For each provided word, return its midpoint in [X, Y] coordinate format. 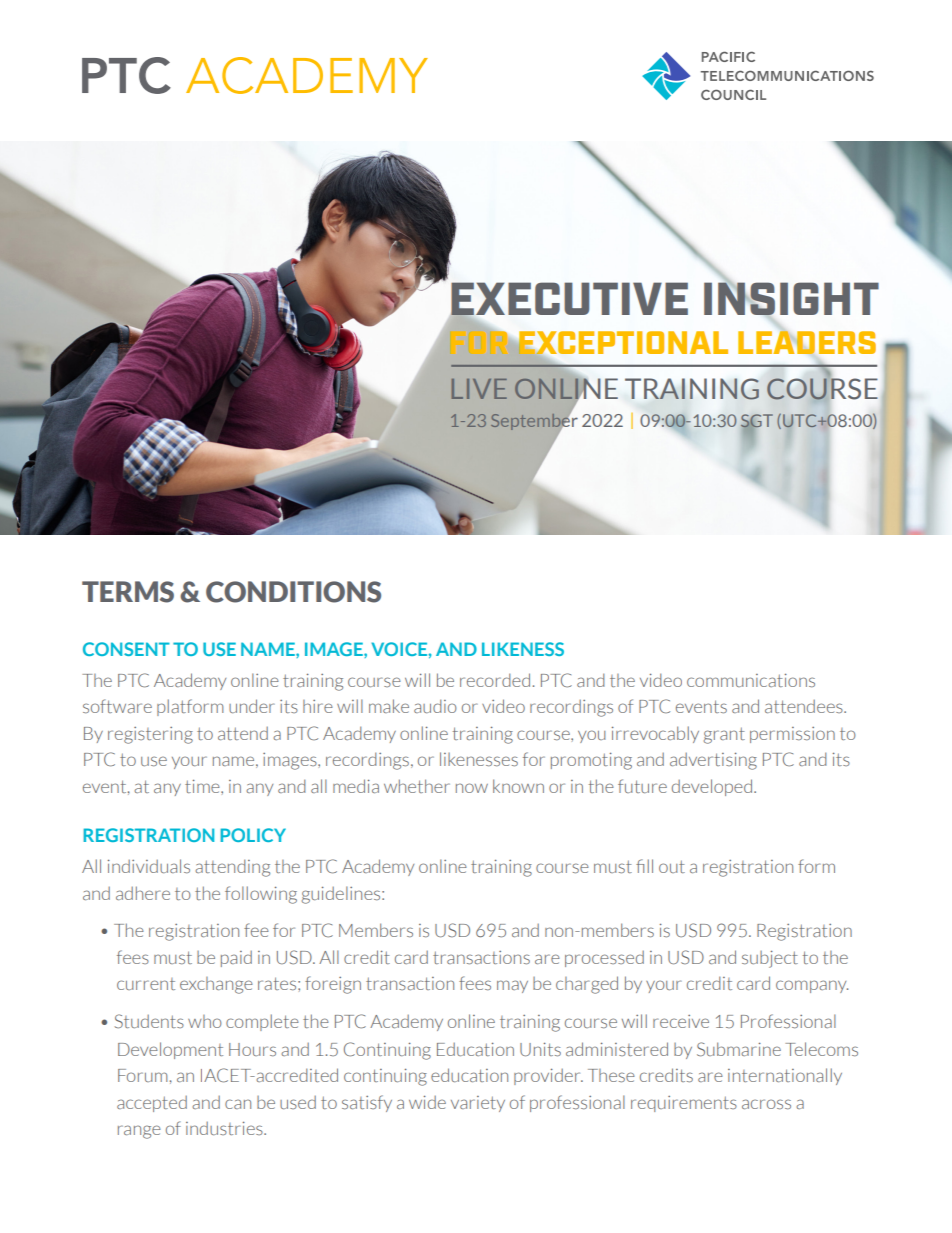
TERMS [128, 592]
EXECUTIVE [569, 299]
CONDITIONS [293, 592]
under [252, 706]
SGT [757, 422]
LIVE [479, 389]
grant [724, 735]
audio [435, 706]
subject [770, 959]
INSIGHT [791, 298]
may [512, 986]
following [261, 895]
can [238, 1104]
